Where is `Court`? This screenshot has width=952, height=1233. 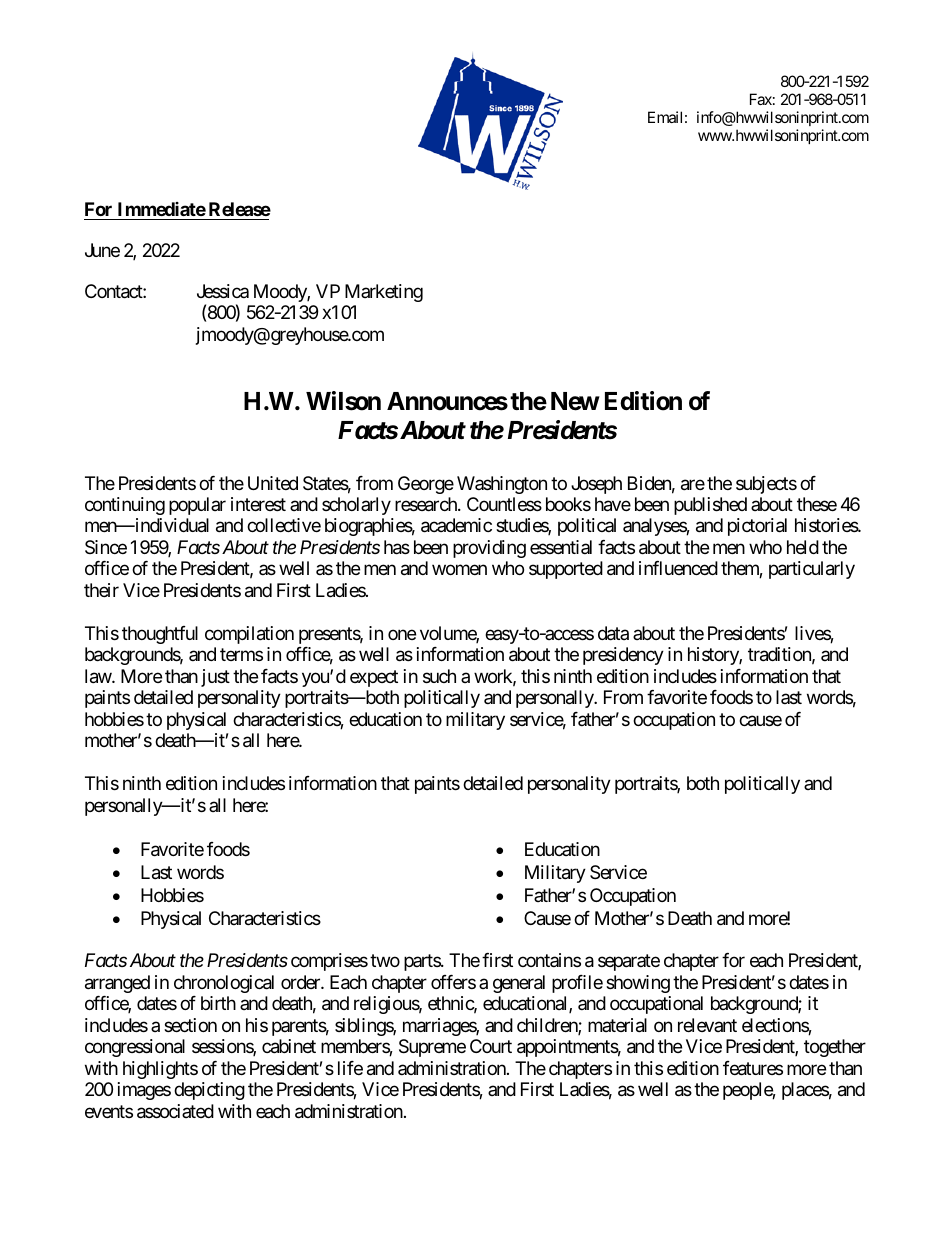
Court is located at coordinates (491, 1046).
